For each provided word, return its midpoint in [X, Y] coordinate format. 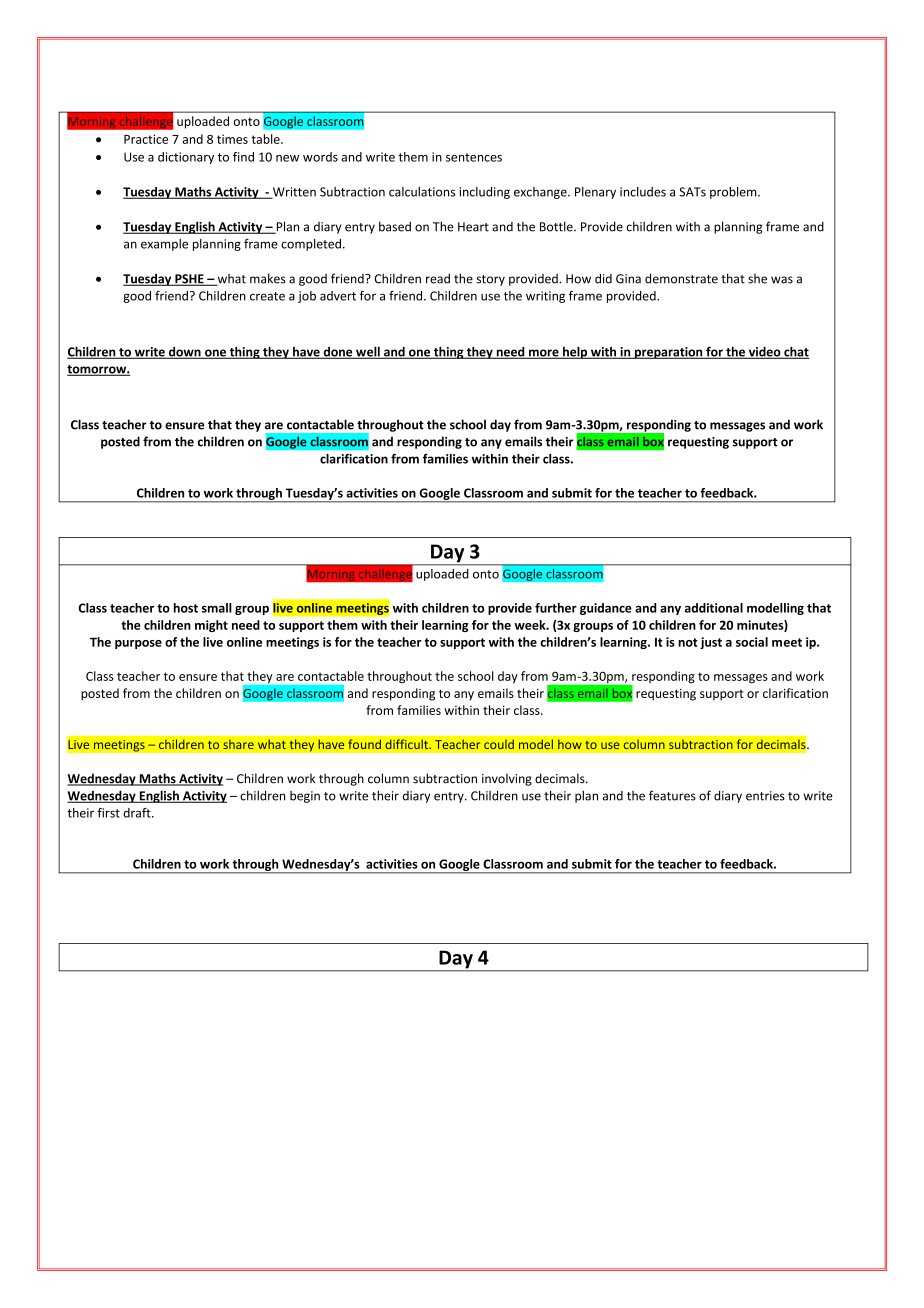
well [368, 352]
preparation [668, 353]
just [711, 643]
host [186, 608]
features [672, 795]
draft [138, 813]
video [764, 353]
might [211, 626]
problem [734, 193]
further [556, 608]
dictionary [186, 158]
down [185, 353]
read [438, 278]
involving [507, 779]
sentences [474, 157]
